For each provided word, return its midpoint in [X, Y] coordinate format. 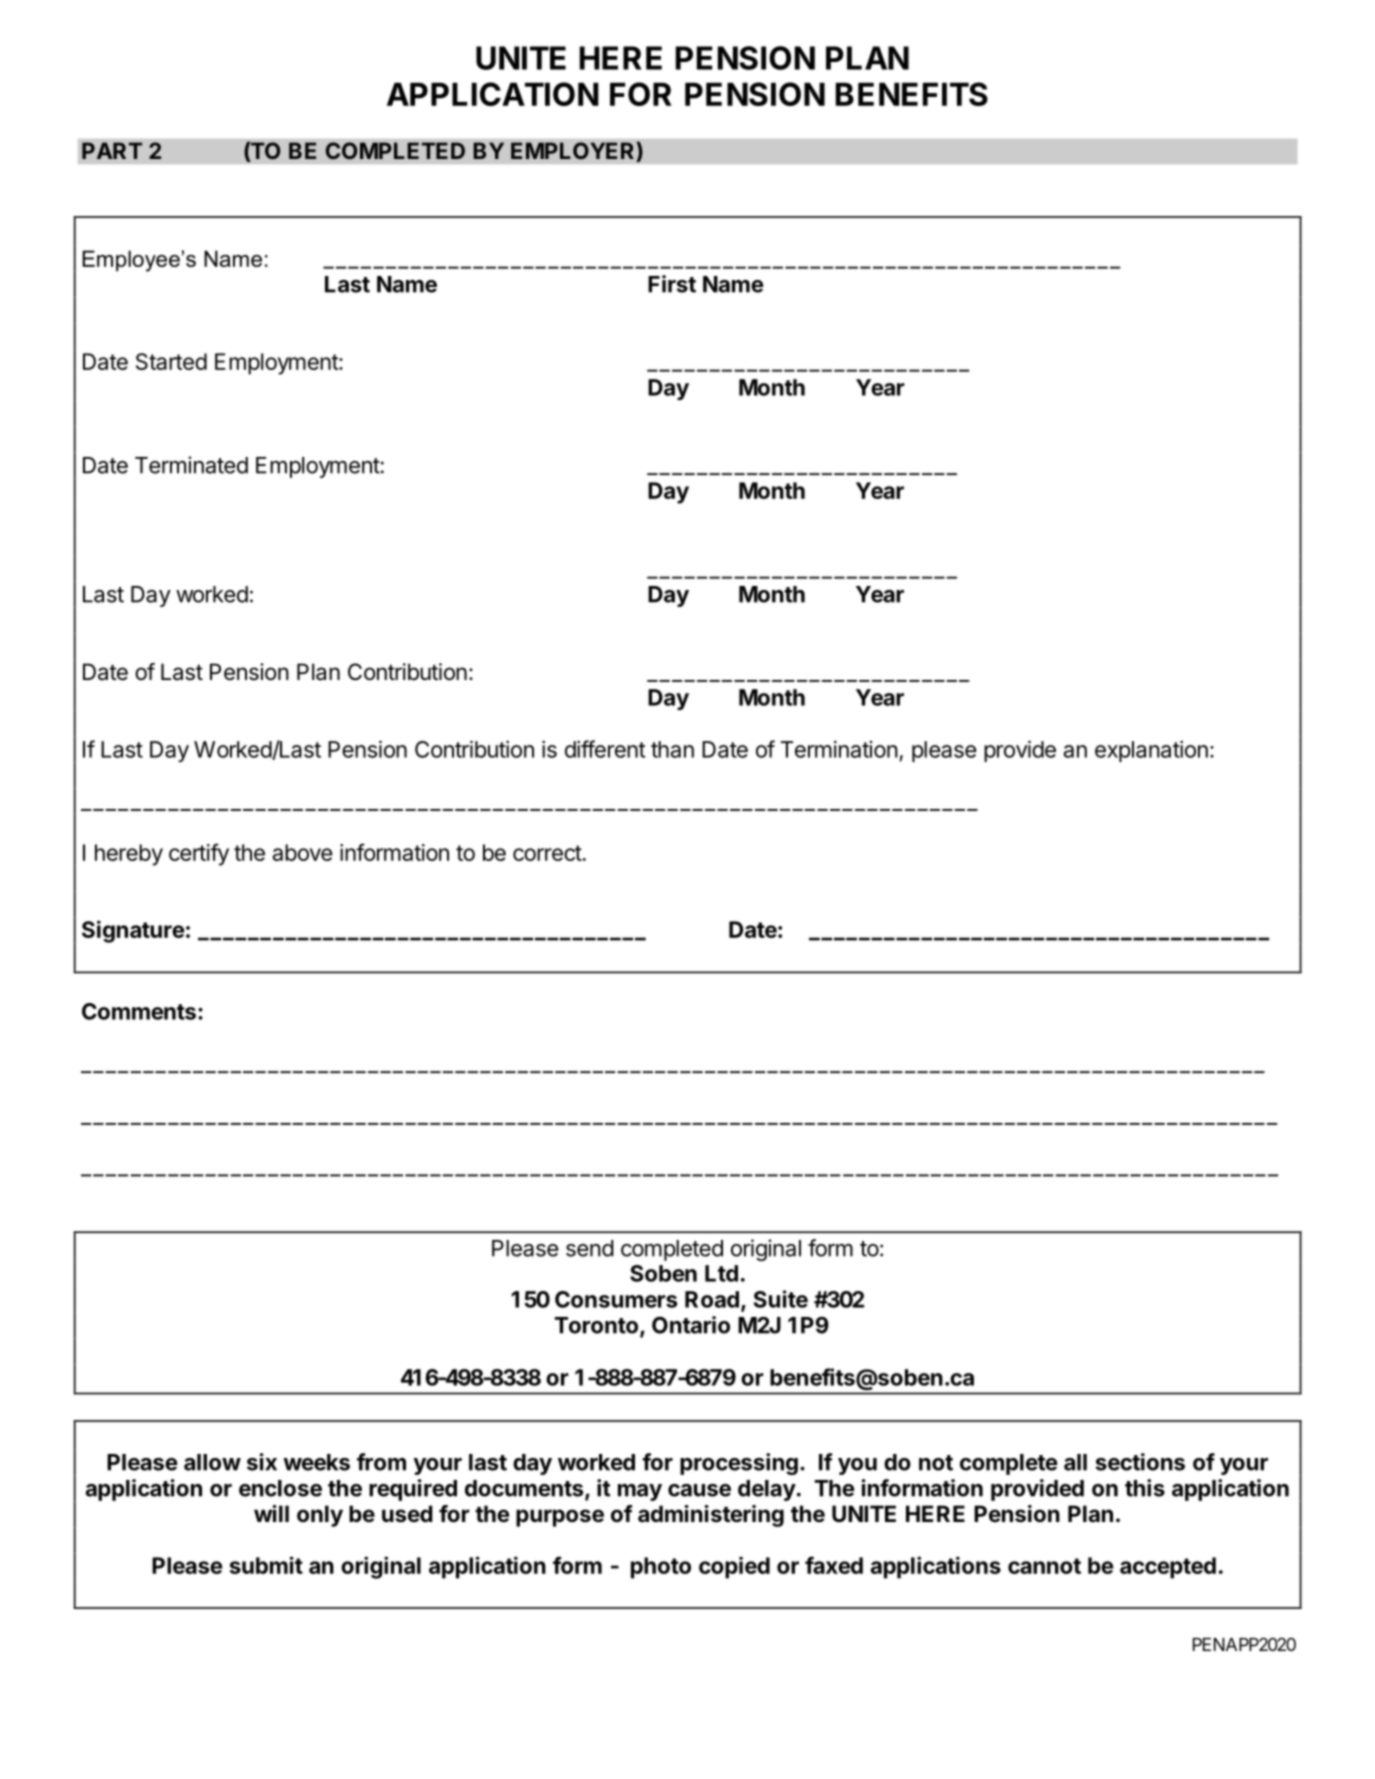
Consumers [616, 1299]
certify [199, 854]
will [271, 1513]
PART [112, 150]
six [262, 1462]
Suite [781, 1299]
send [590, 1248]
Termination [839, 749]
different [605, 749]
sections [1140, 1462]
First [672, 284]
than [672, 749]
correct [547, 853]
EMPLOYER [574, 152]
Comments [139, 1011]
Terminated [191, 465]
